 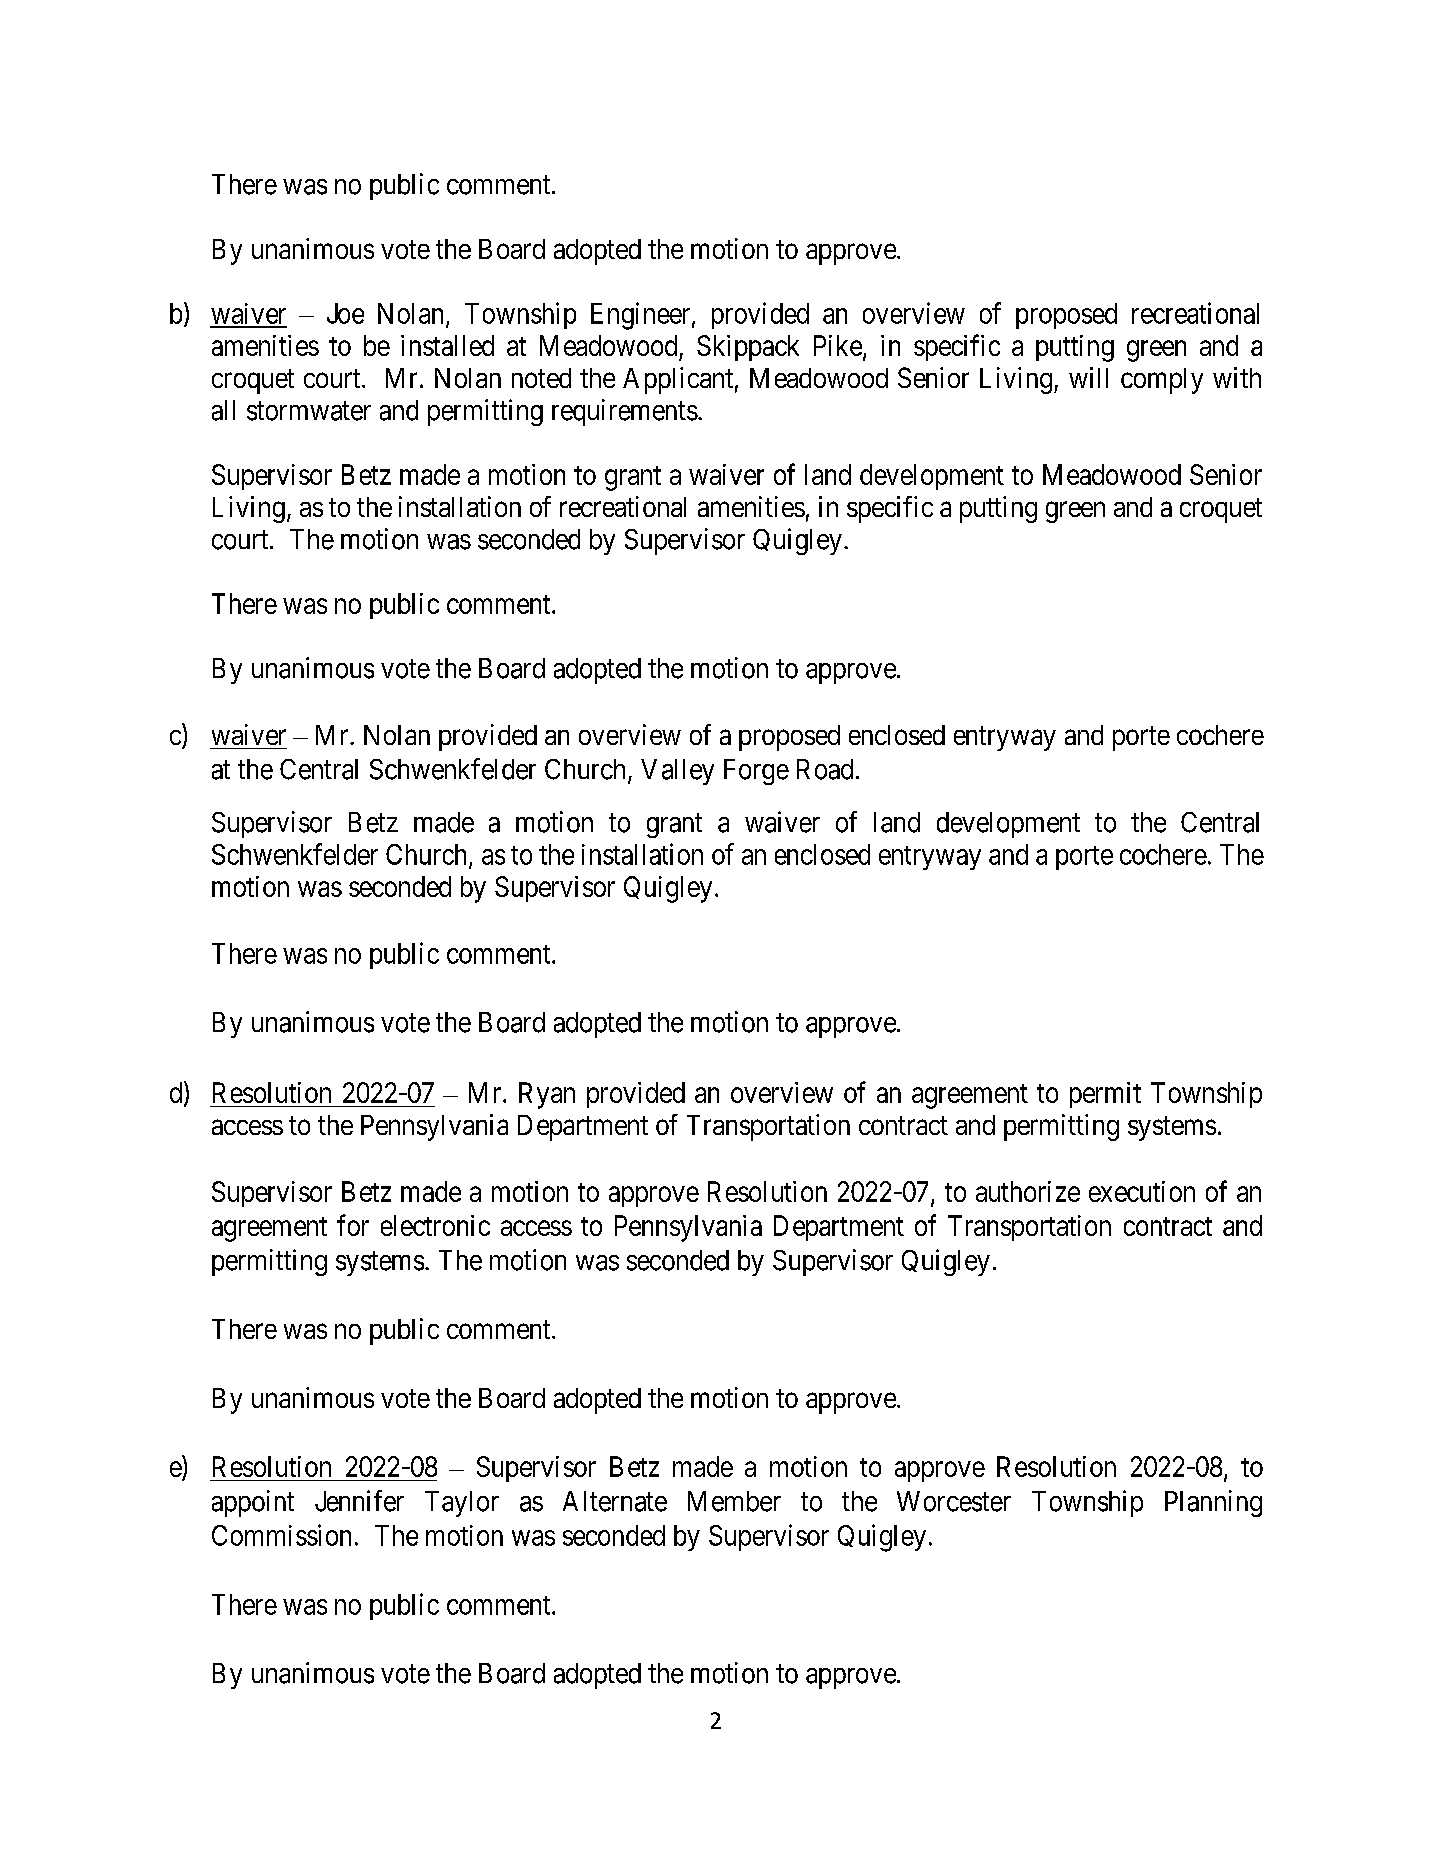 I want to click on Joe, so click(x=345, y=313).
